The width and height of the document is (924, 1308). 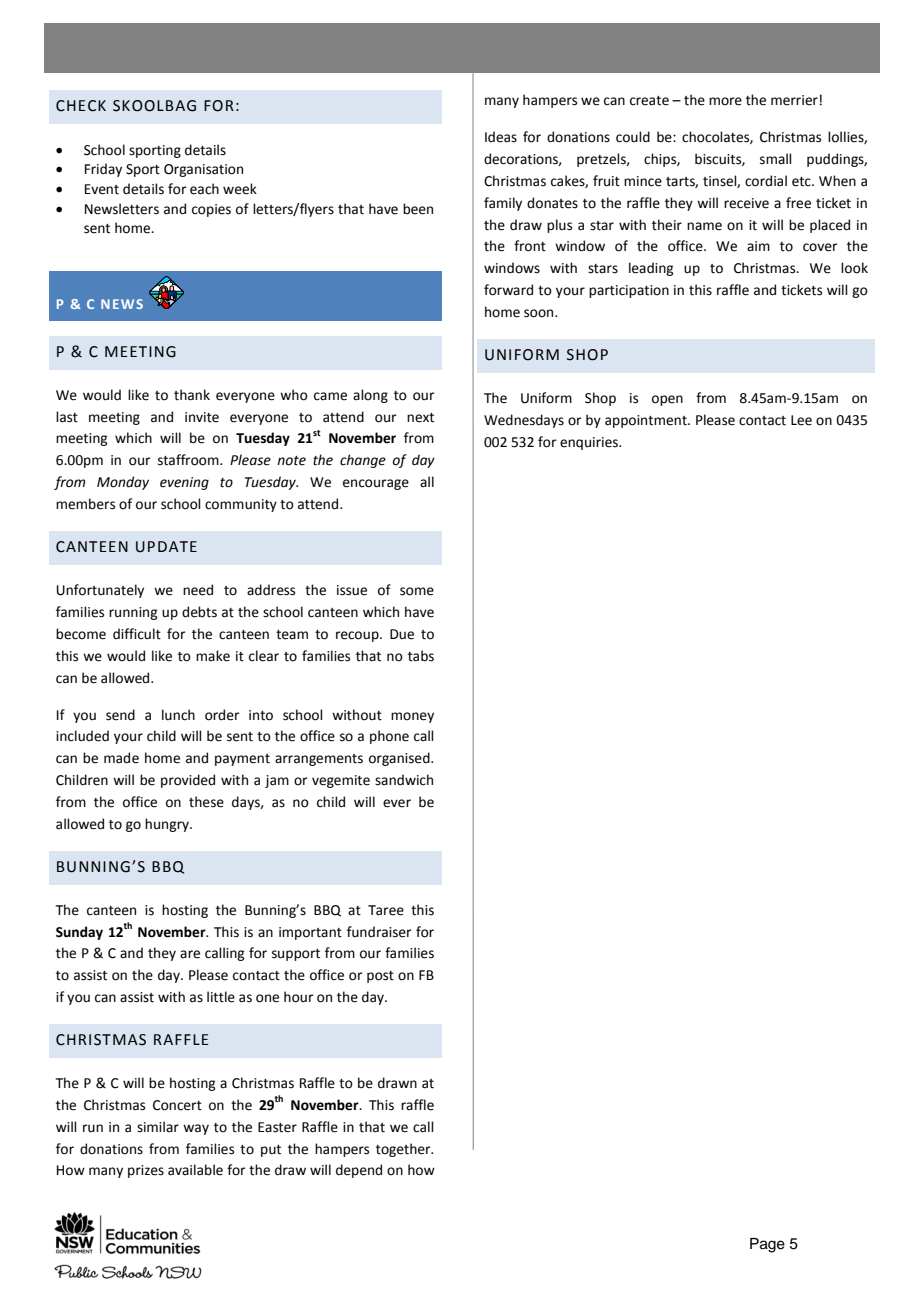 I want to click on thank, so click(x=192, y=395).
